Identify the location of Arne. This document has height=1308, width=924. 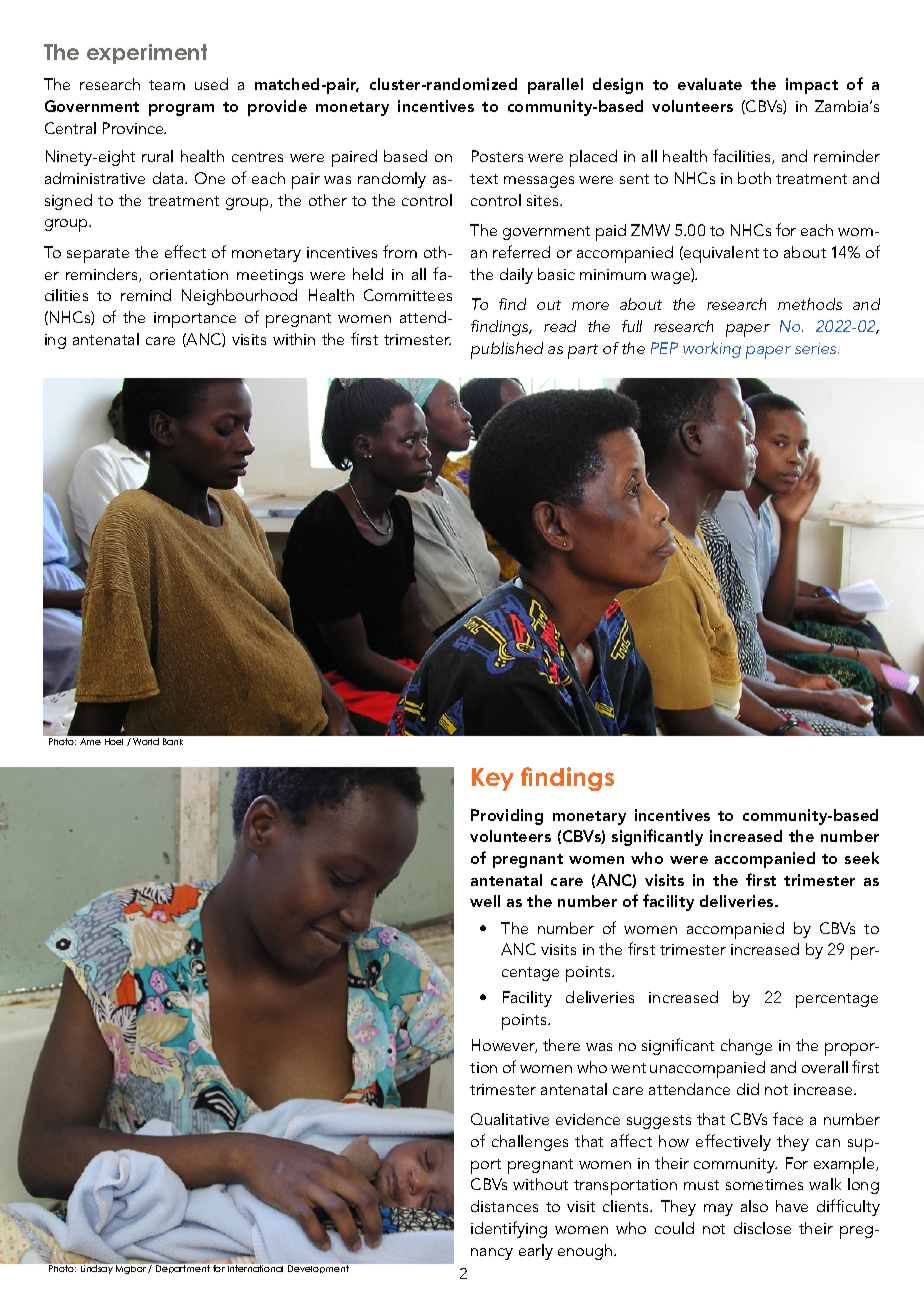
(90, 741).
